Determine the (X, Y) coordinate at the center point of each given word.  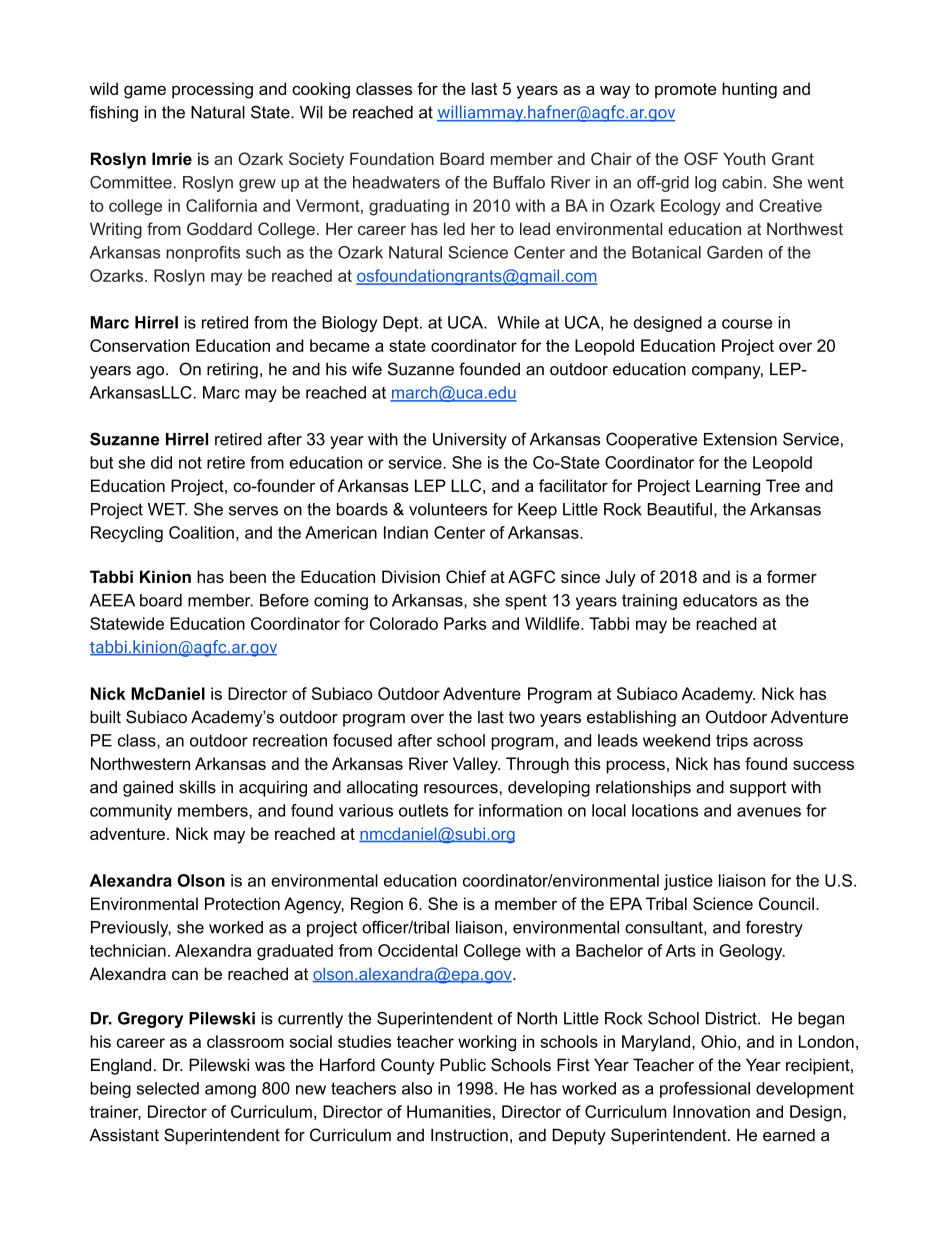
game (145, 92)
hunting (749, 90)
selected (168, 1088)
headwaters (396, 182)
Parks (465, 623)
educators (720, 600)
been (248, 576)
